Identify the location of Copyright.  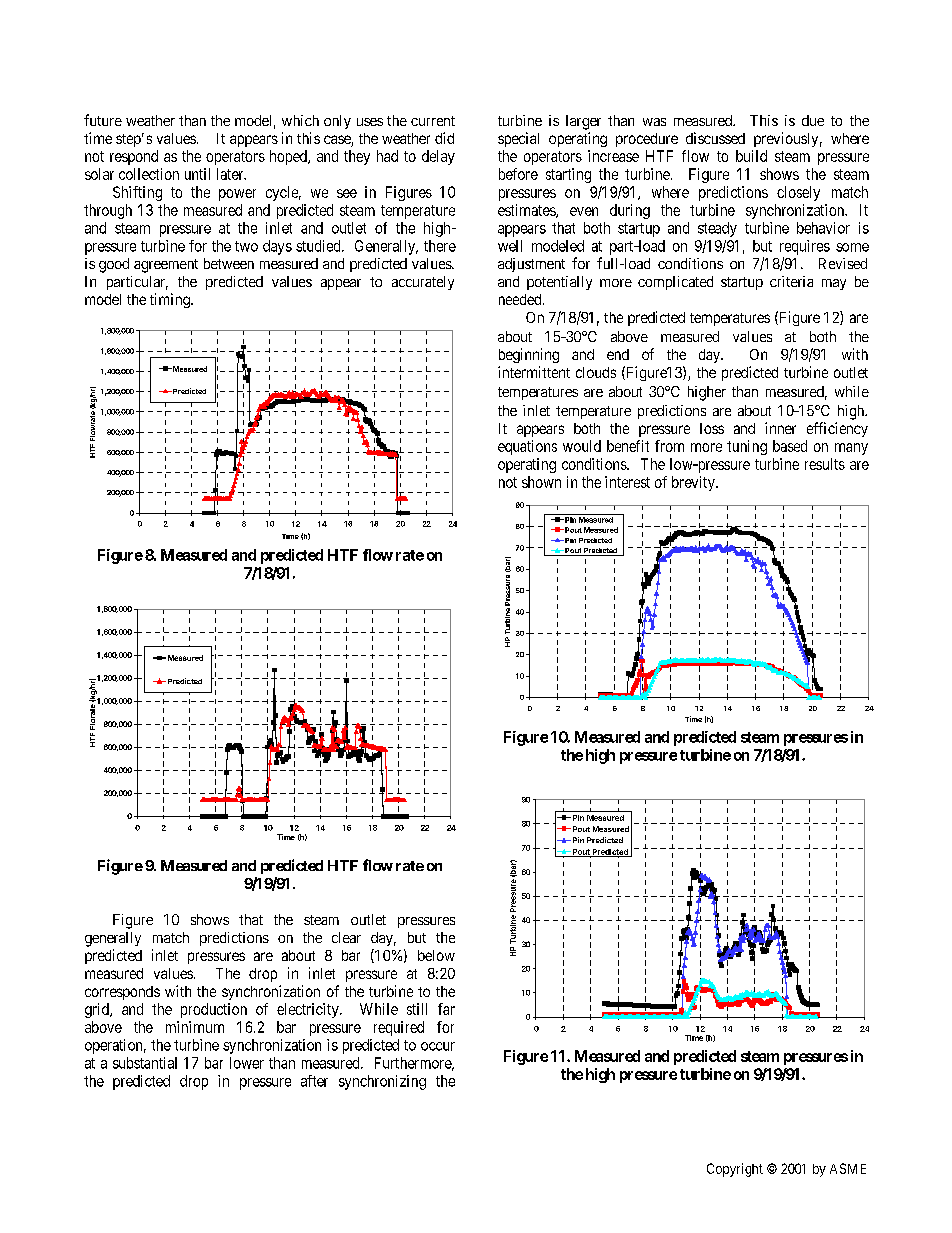
(735, 1170).
